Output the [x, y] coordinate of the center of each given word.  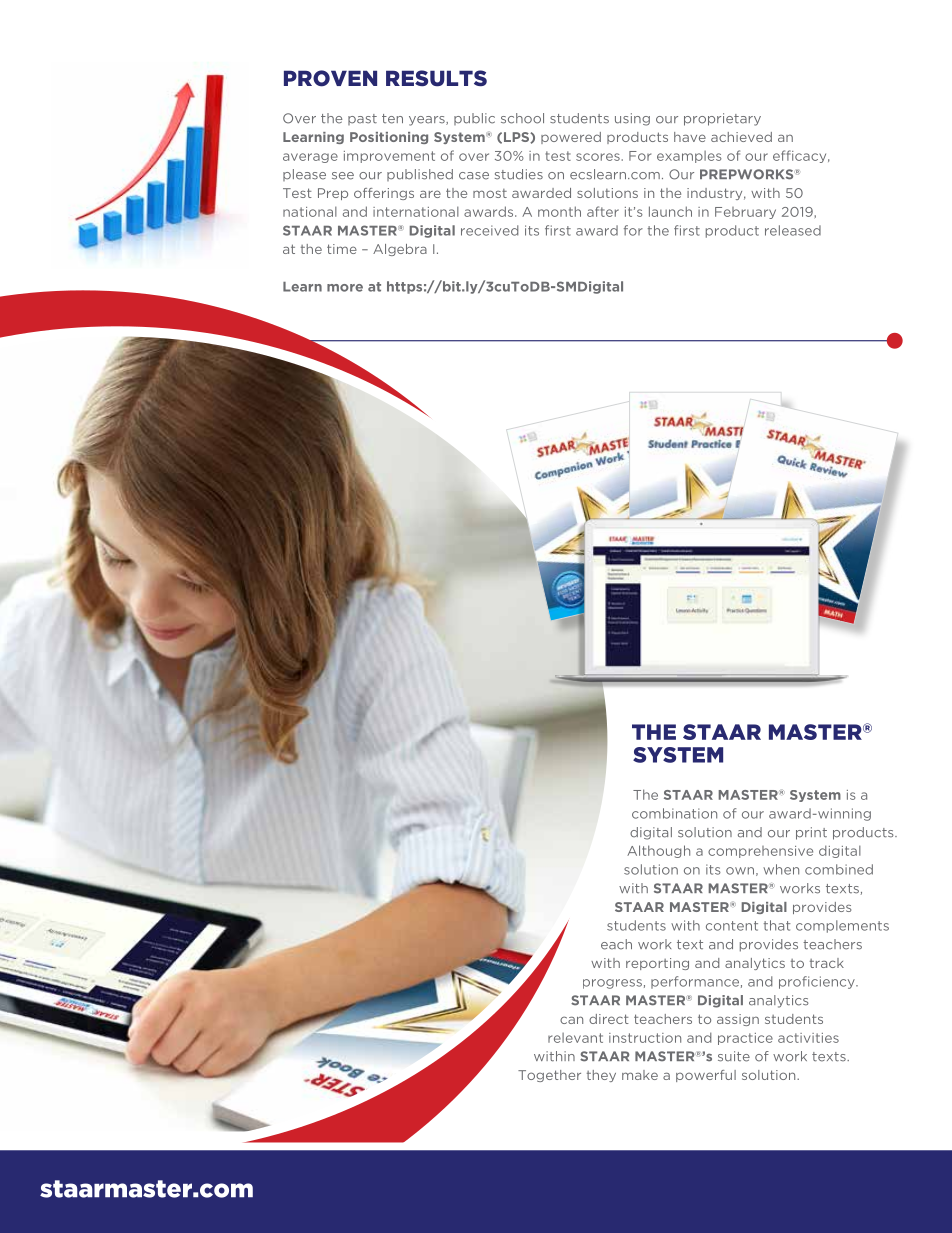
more [345, 288]
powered [571, 138]
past [362, 119]
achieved [741, 137]
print [811, 833]
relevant [575, 1038]
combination [674, 813]
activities [808, 1038]
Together [549, 1076]
